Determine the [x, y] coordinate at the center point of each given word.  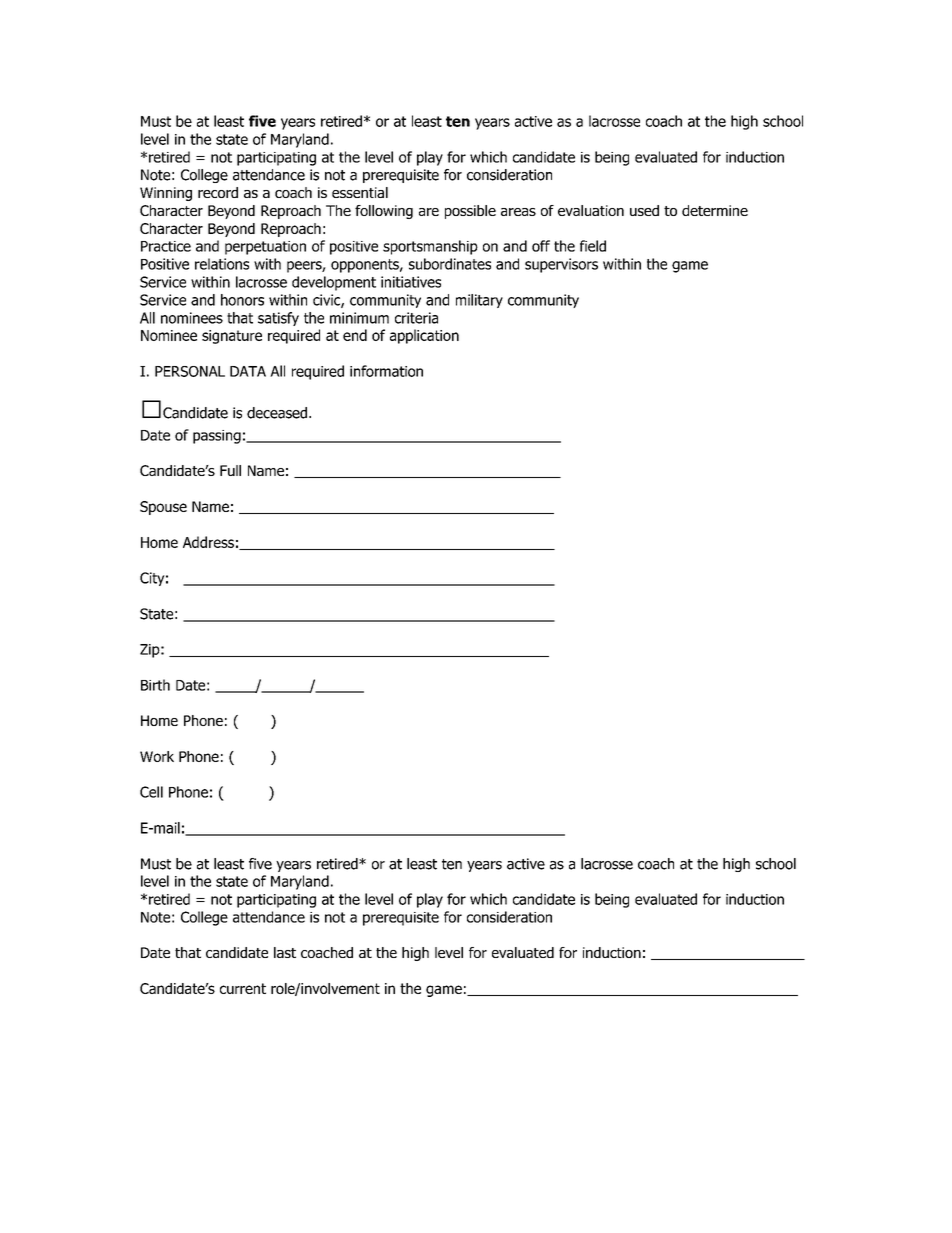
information [386, 371]
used [644, 210]
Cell [151, 792]
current [243, 988]
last [285, 952]
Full [230, 470]
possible [470, 212]
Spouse [163, 508]
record [218, 192]
